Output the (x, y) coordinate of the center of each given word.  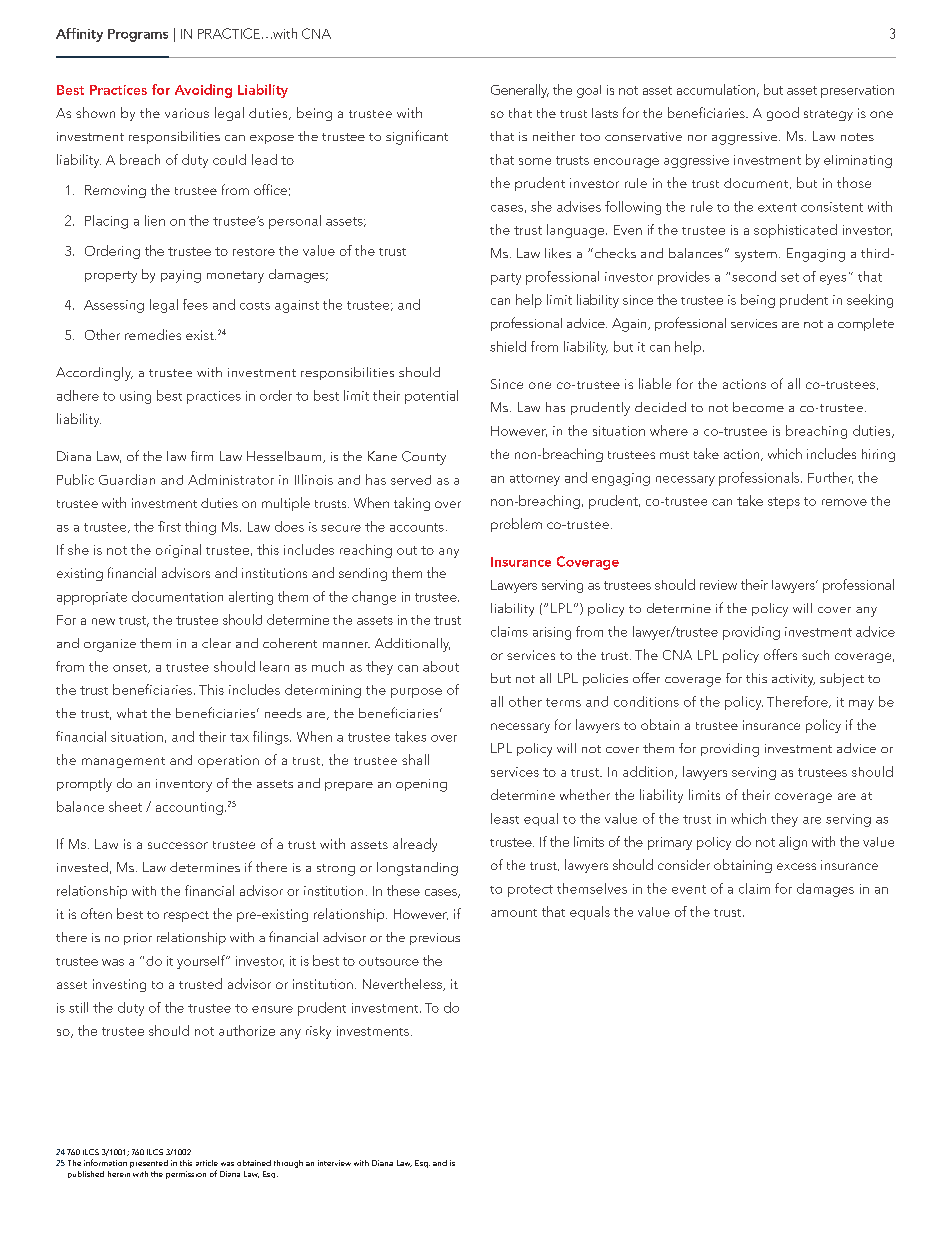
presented (149, 1164)
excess (796, 866)
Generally (520, 91)
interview (334, 1163)
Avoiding (203, 91)
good (783, 114)
